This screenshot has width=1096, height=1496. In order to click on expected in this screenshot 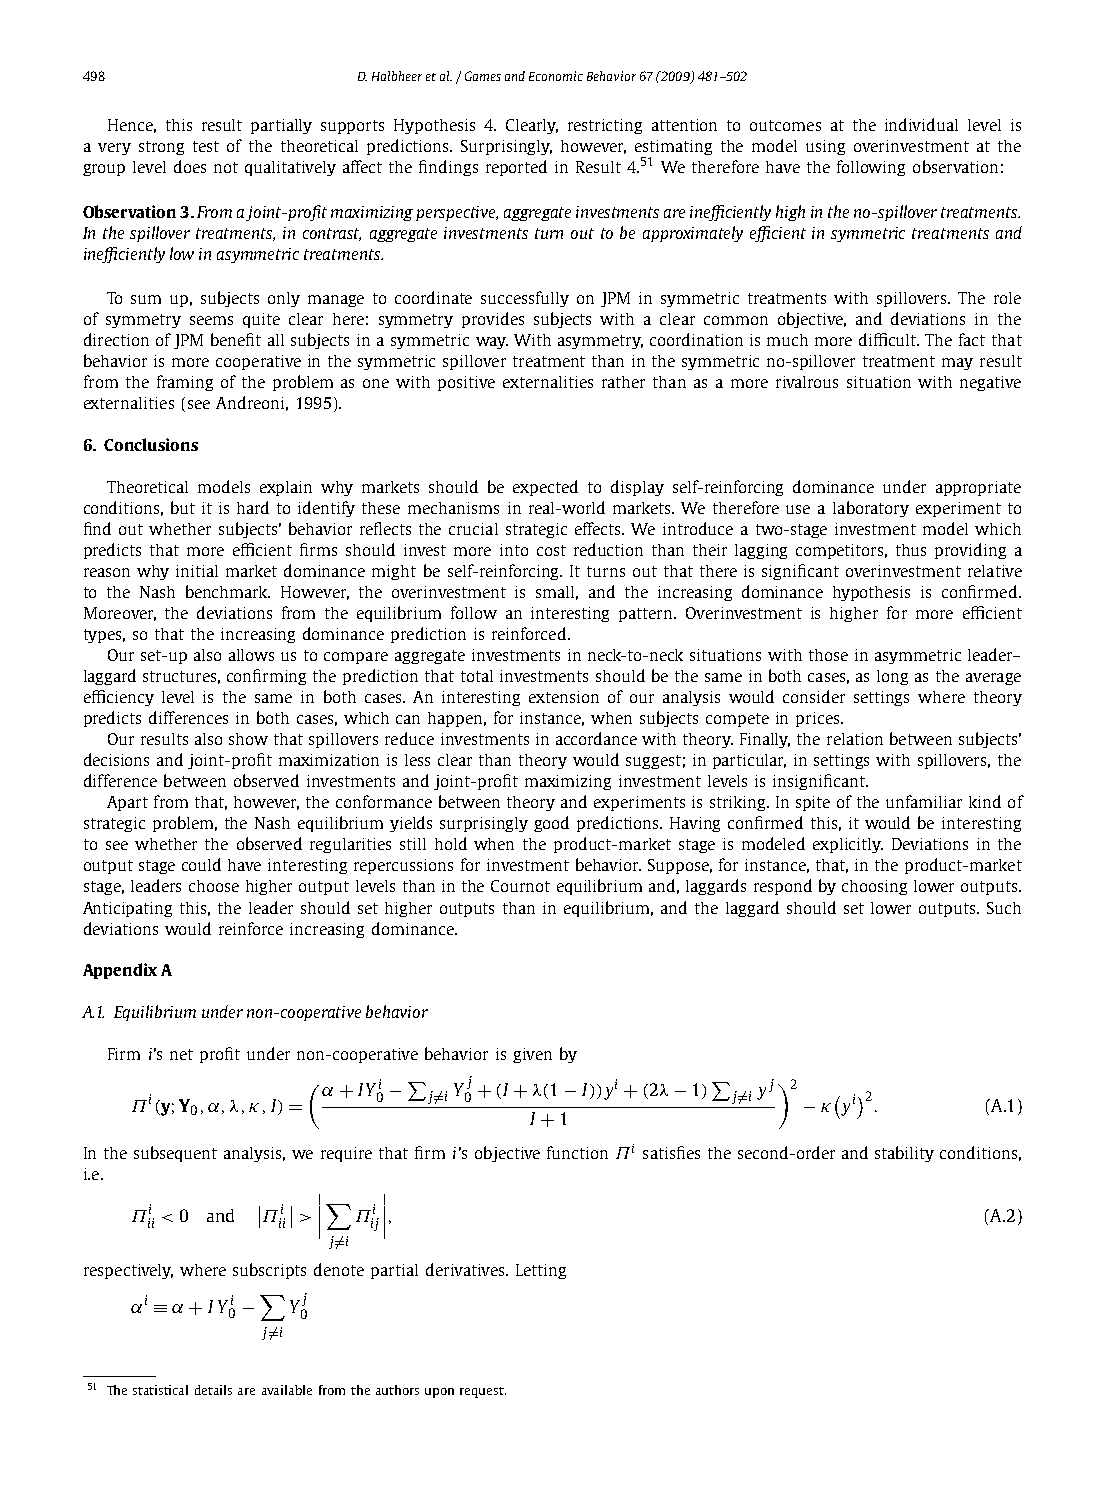, I will do `click(545, 488)`.
